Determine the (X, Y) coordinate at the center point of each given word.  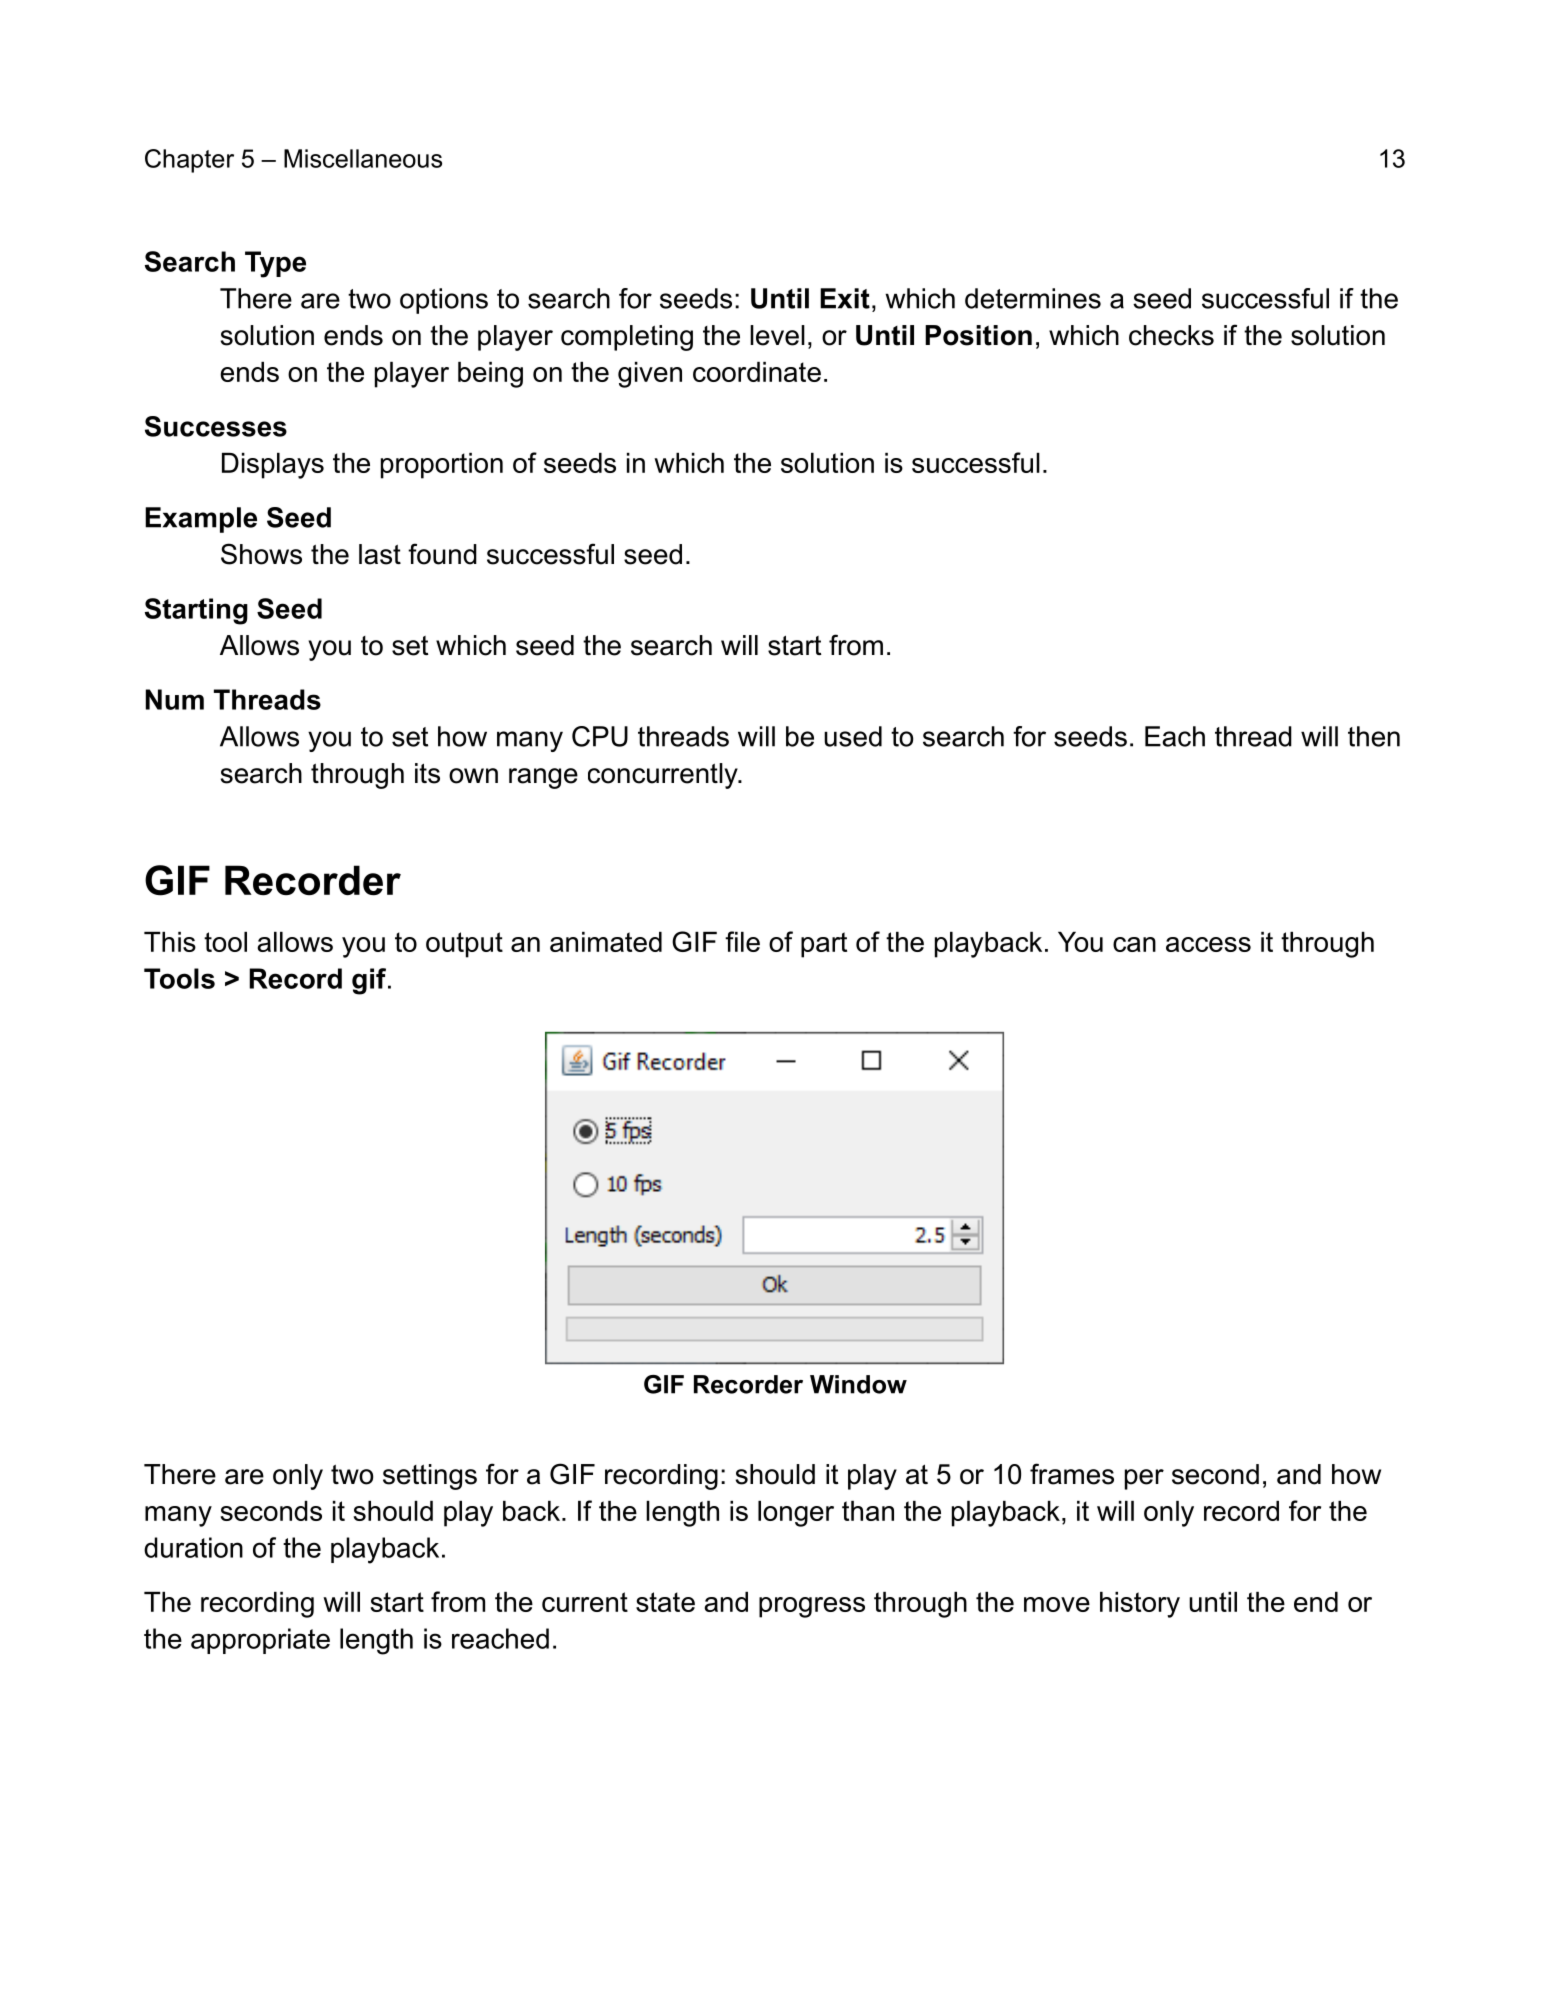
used (853, 736)
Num (175, 699)
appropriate (260, 1641)
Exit (845, 298)
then (1374, 736)
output (464, 945)
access (1208, 944)
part (824, 945)
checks (1171, 335)
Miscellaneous (363, 158)
